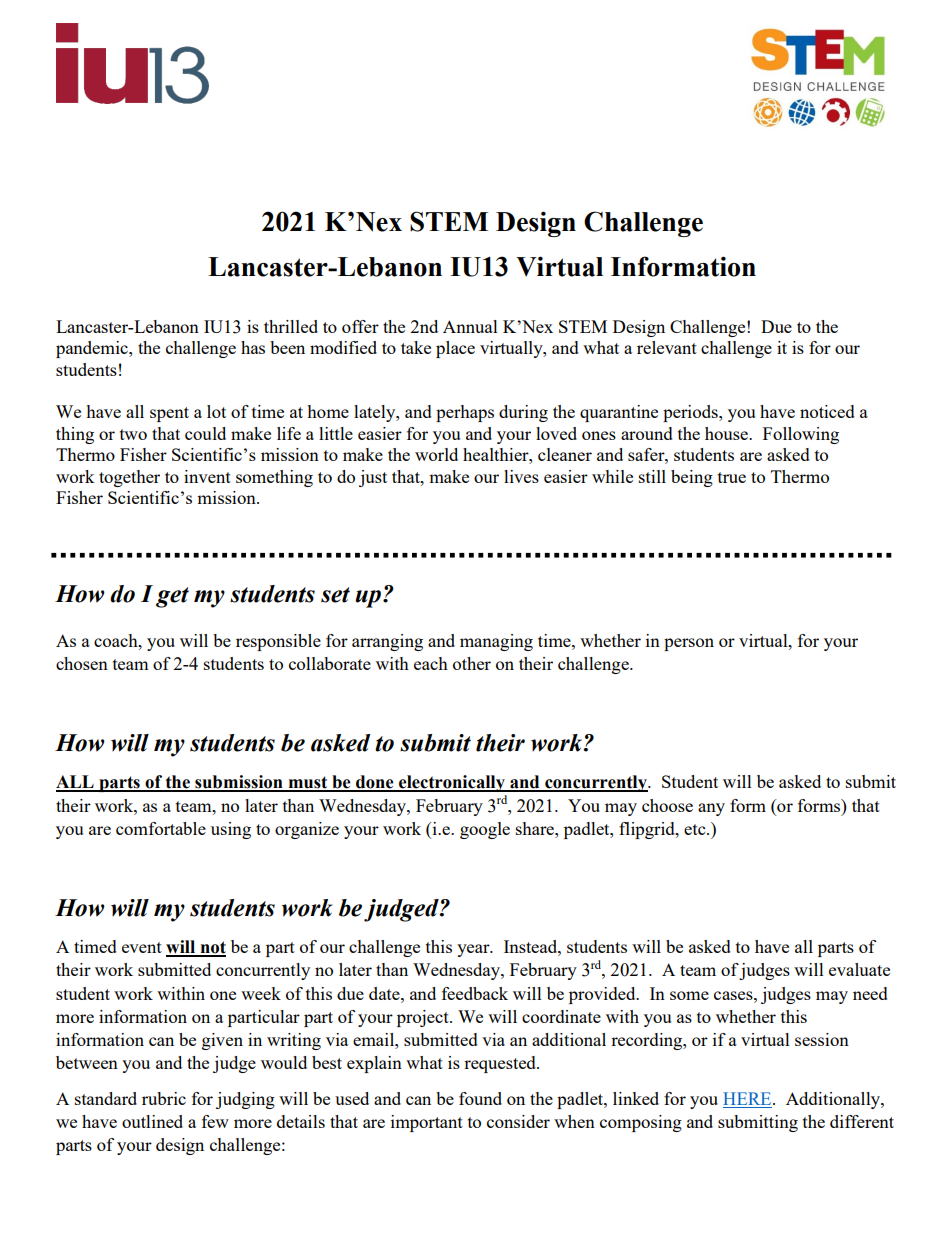 The width and height of the screenshot is (952, 1233). Describe the element at coordinates (164, 1098) in the screenshot. I see `rubric` at that location.
